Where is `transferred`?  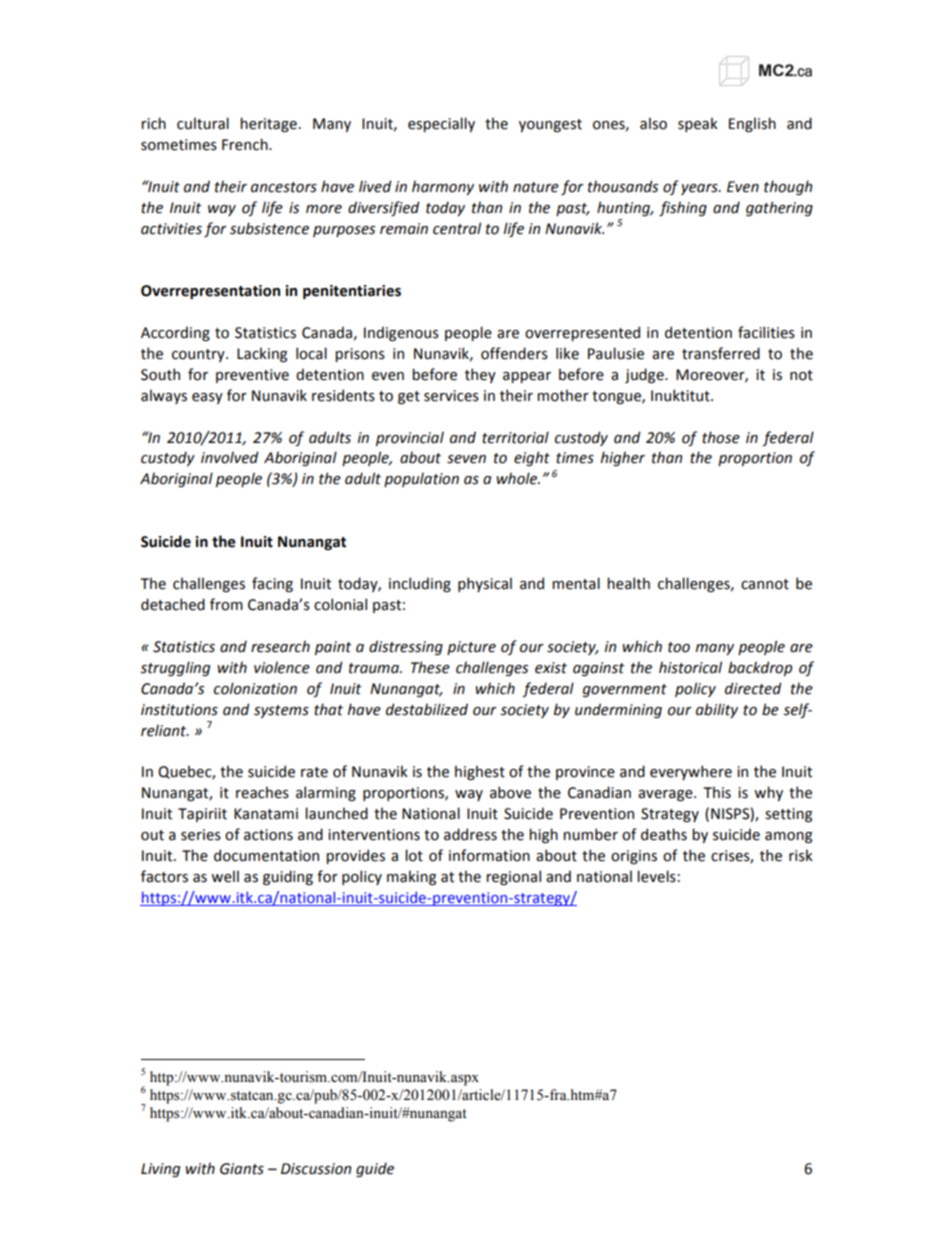
transferred is located at coordinates (721, 353).
